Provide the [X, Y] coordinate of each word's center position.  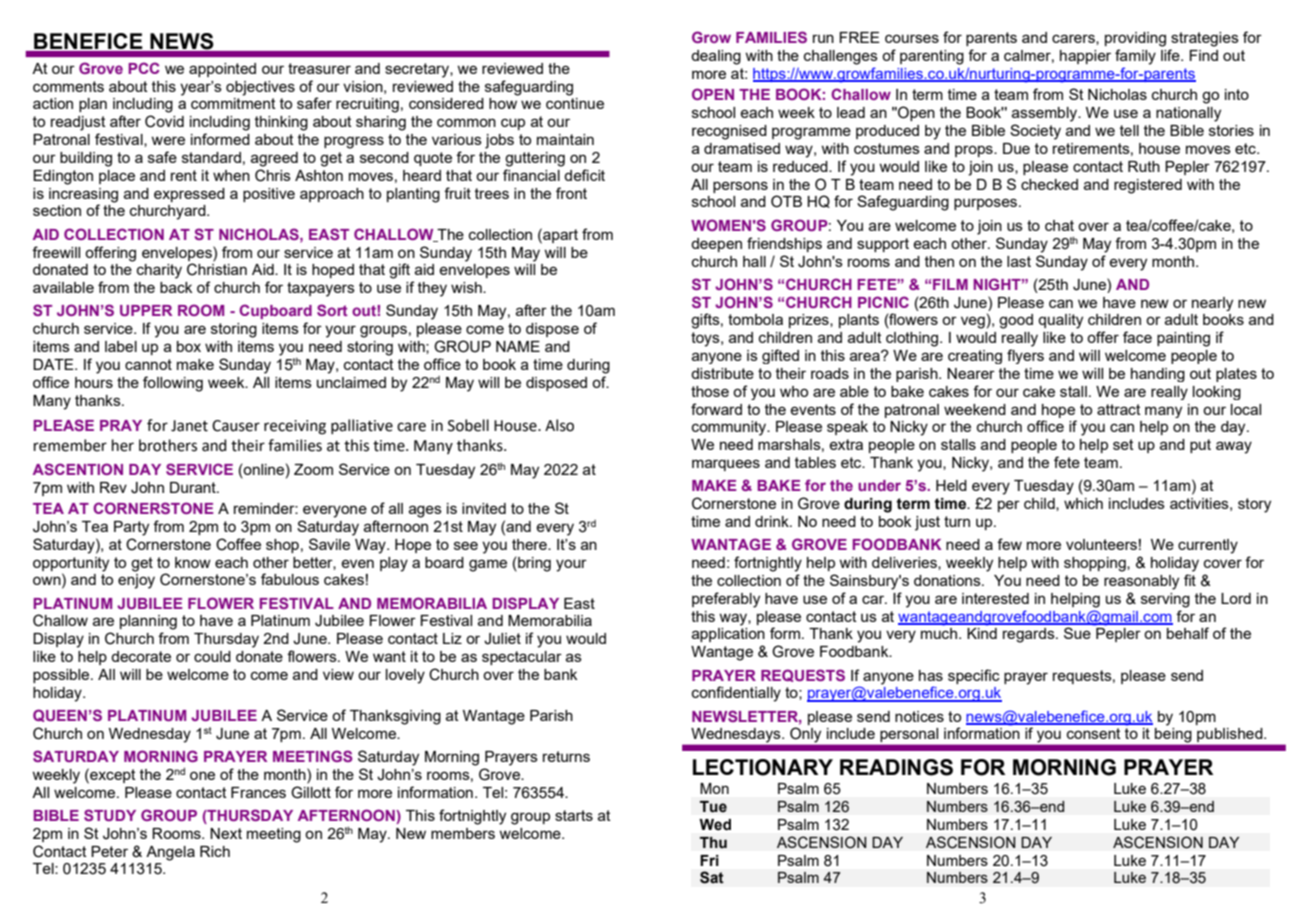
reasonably [1141, 582]
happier [1085, 57]
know [193, 562]
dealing [716, 57]
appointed [222, 70]
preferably [726, 600]
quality [1060, 321]
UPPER [146, 310]
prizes [810, 321]
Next [226, 833]
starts [574, 815]
